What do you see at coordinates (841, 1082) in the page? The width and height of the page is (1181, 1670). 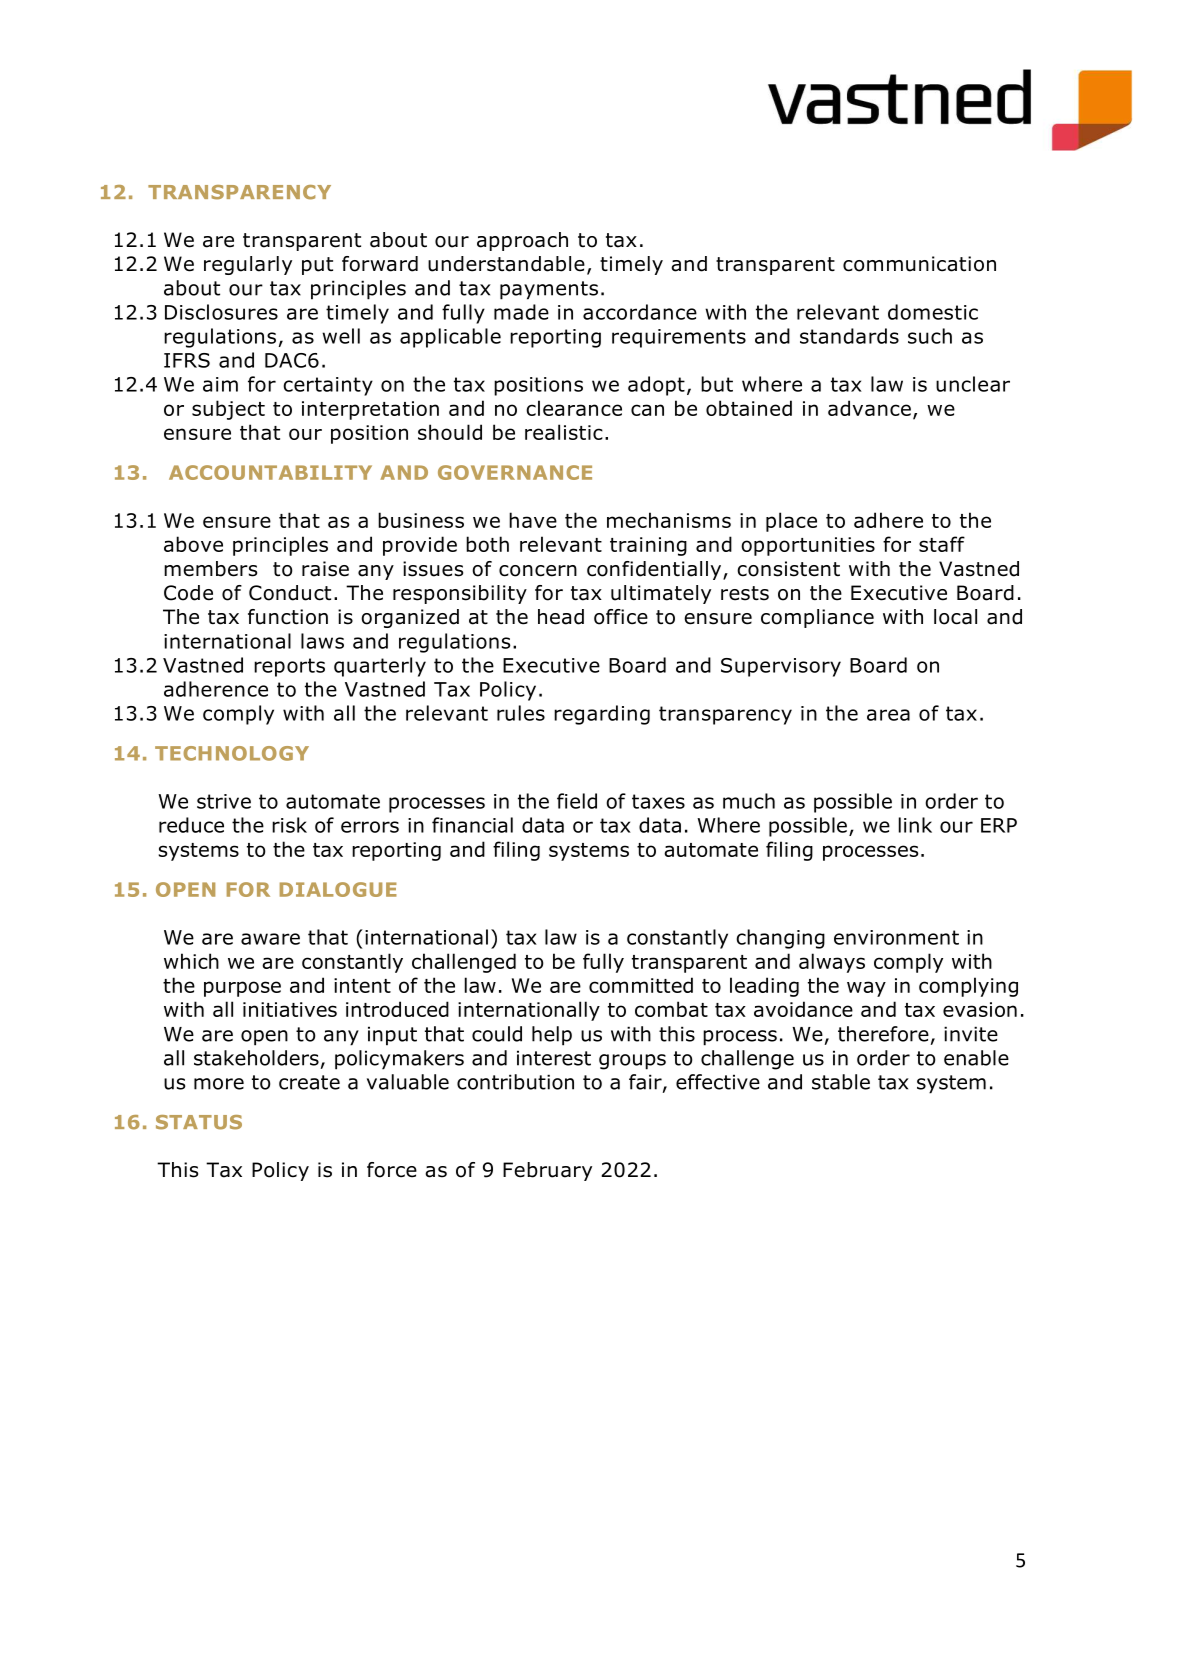 I see `stable` at bounding box center [841, 1082].
